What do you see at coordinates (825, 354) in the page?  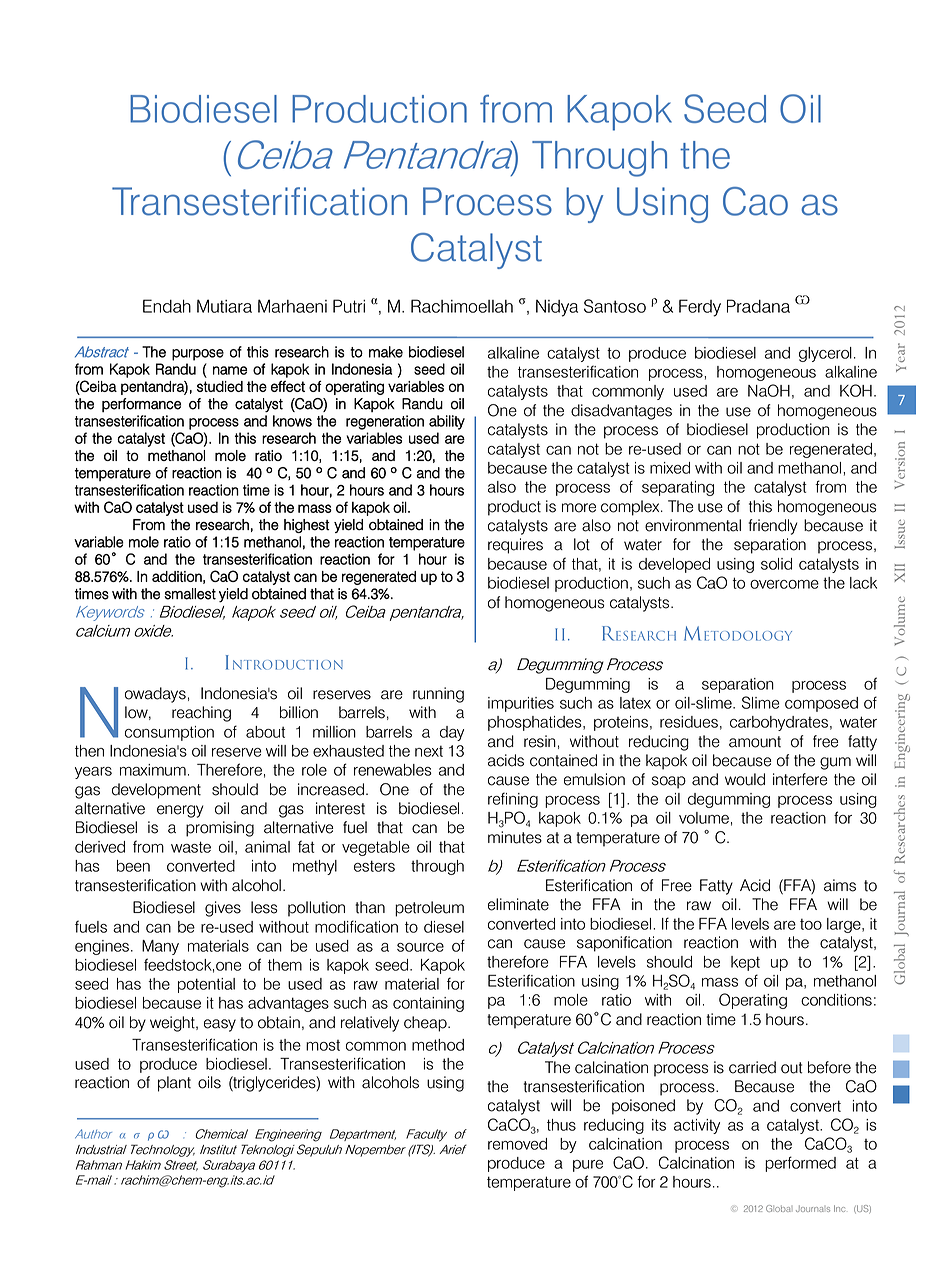 I see `glycerol` at bounding box center [825, 354].
